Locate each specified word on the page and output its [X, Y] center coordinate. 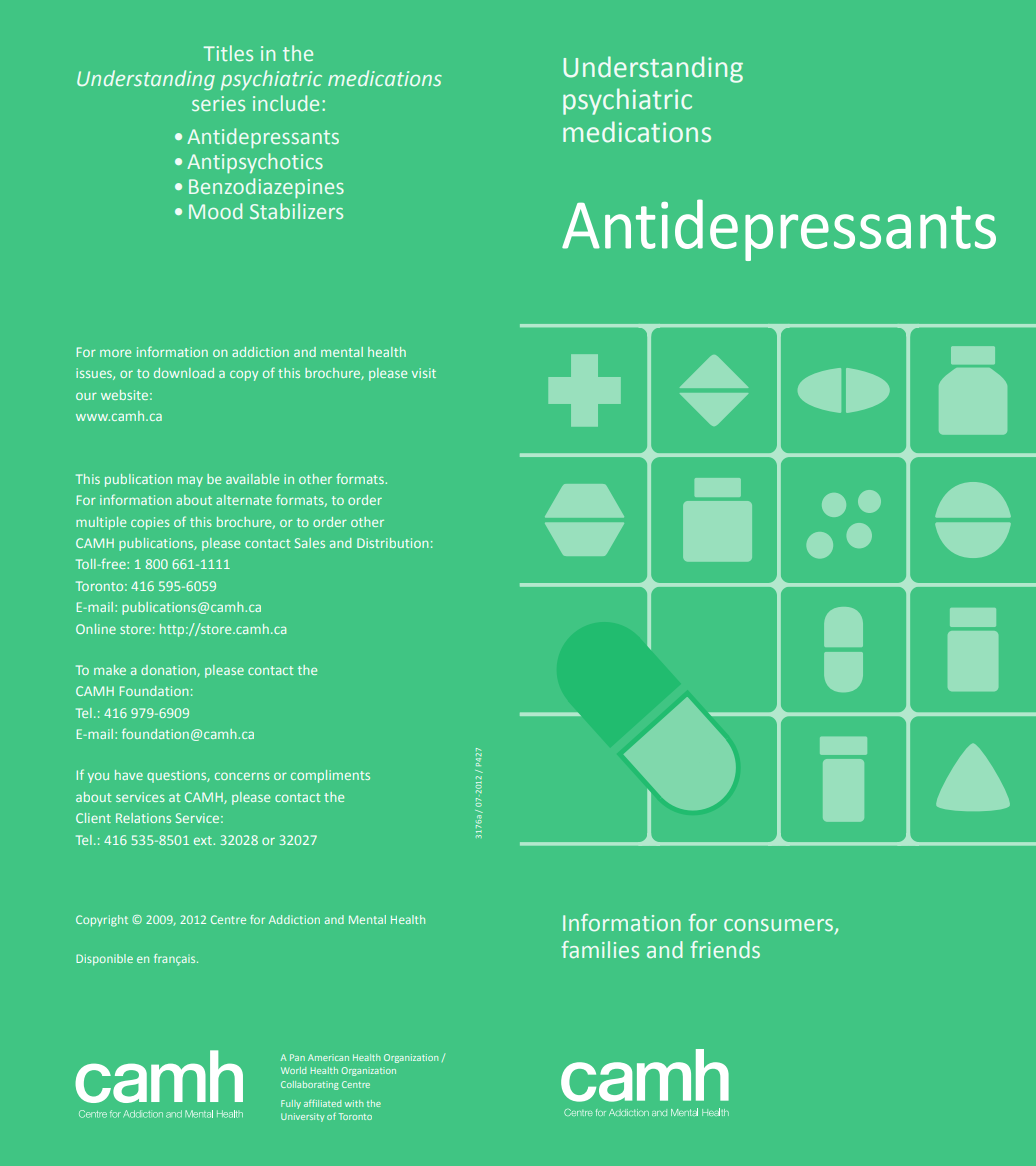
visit [424, 373]
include [286, 103]
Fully [291, 1104]
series [218, 103]
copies [150, 523]
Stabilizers [296, 211]
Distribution [392, 543]
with [354, 1103]
